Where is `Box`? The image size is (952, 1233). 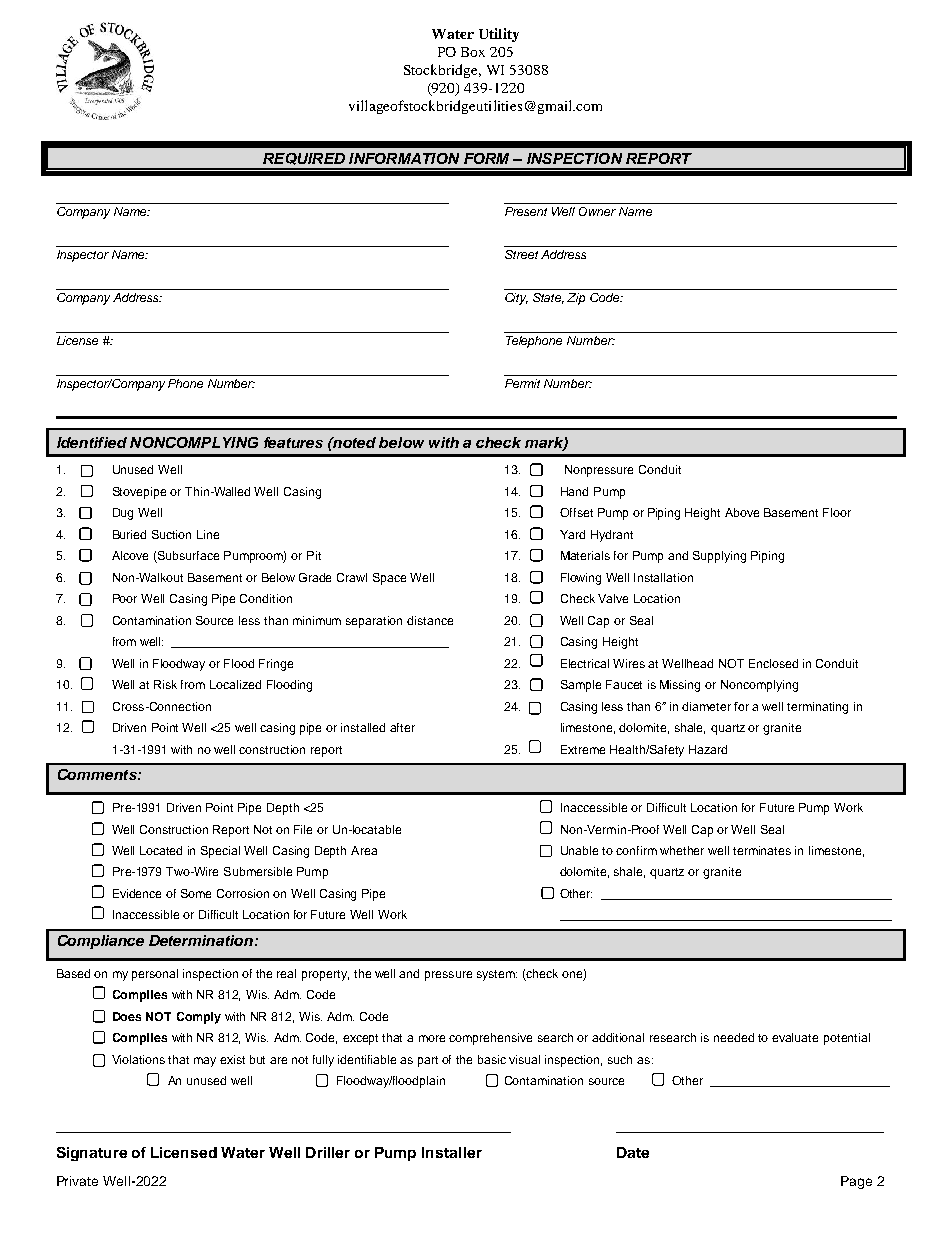 Box is located at coordinates (473, 52).
